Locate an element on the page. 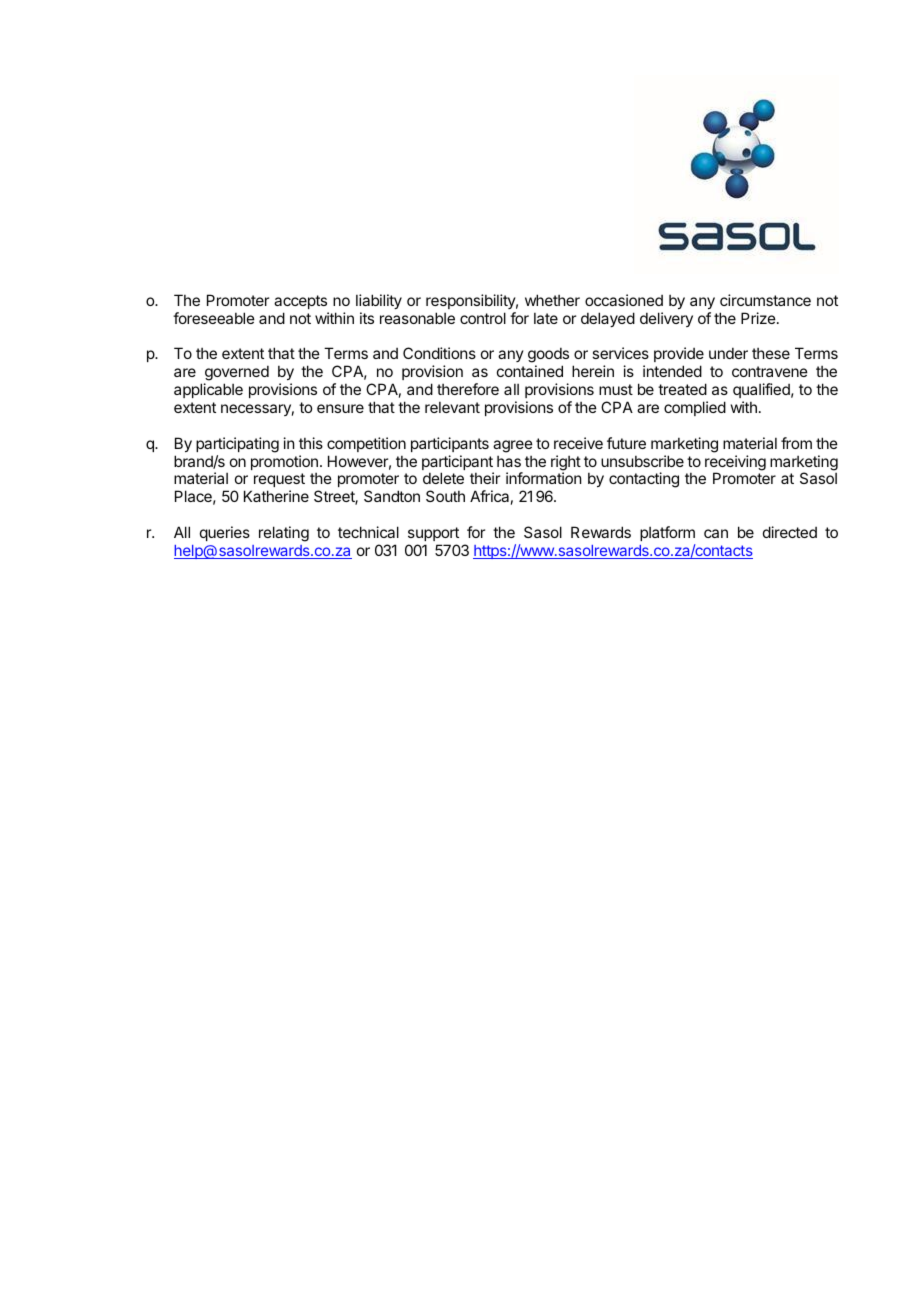 The height and width of the document is (1307, 924). can is located at coordinates (716, 533).
